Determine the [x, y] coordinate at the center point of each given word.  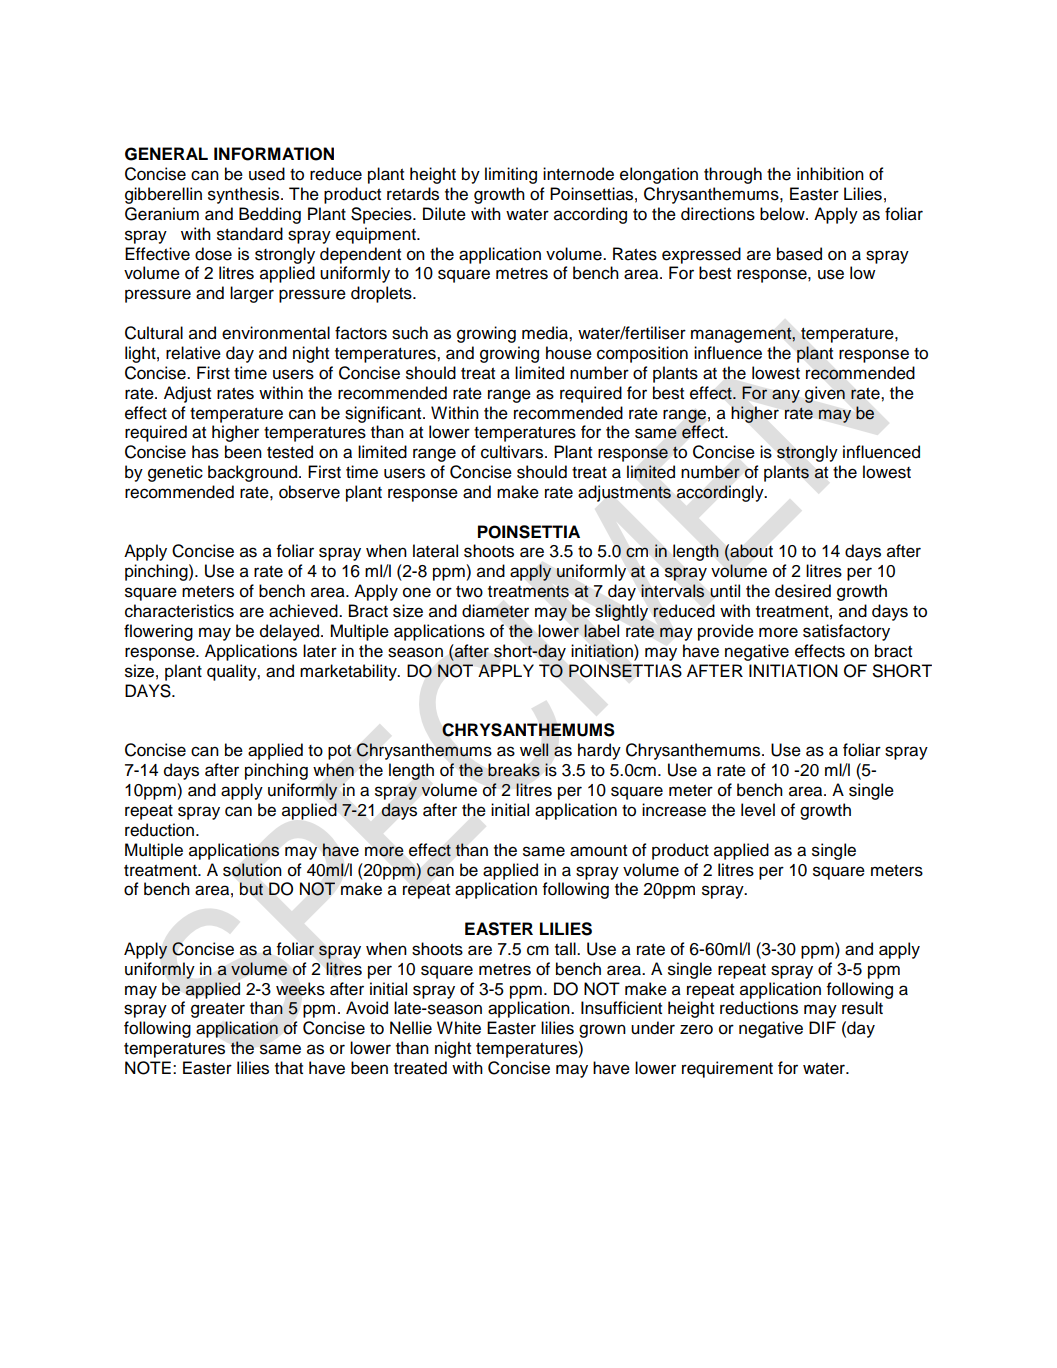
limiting [511, 175]
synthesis [245, 195]
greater [218, 1010]
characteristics [179, 611]
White [459, 1028]
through [733, 175]
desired [803, 591]
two [469, 591]
